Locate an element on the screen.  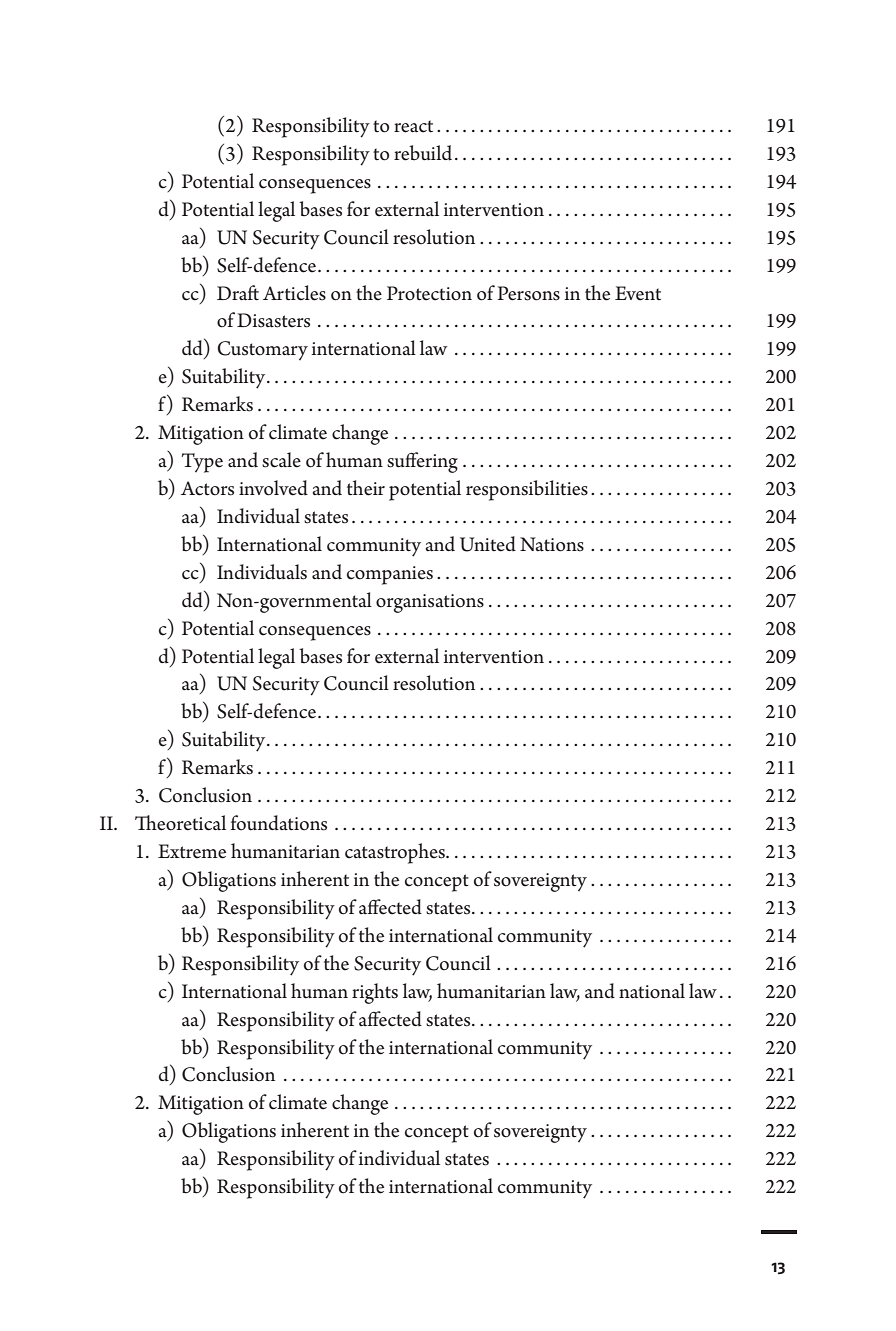
Persons is located at coordinates (528, 293).
